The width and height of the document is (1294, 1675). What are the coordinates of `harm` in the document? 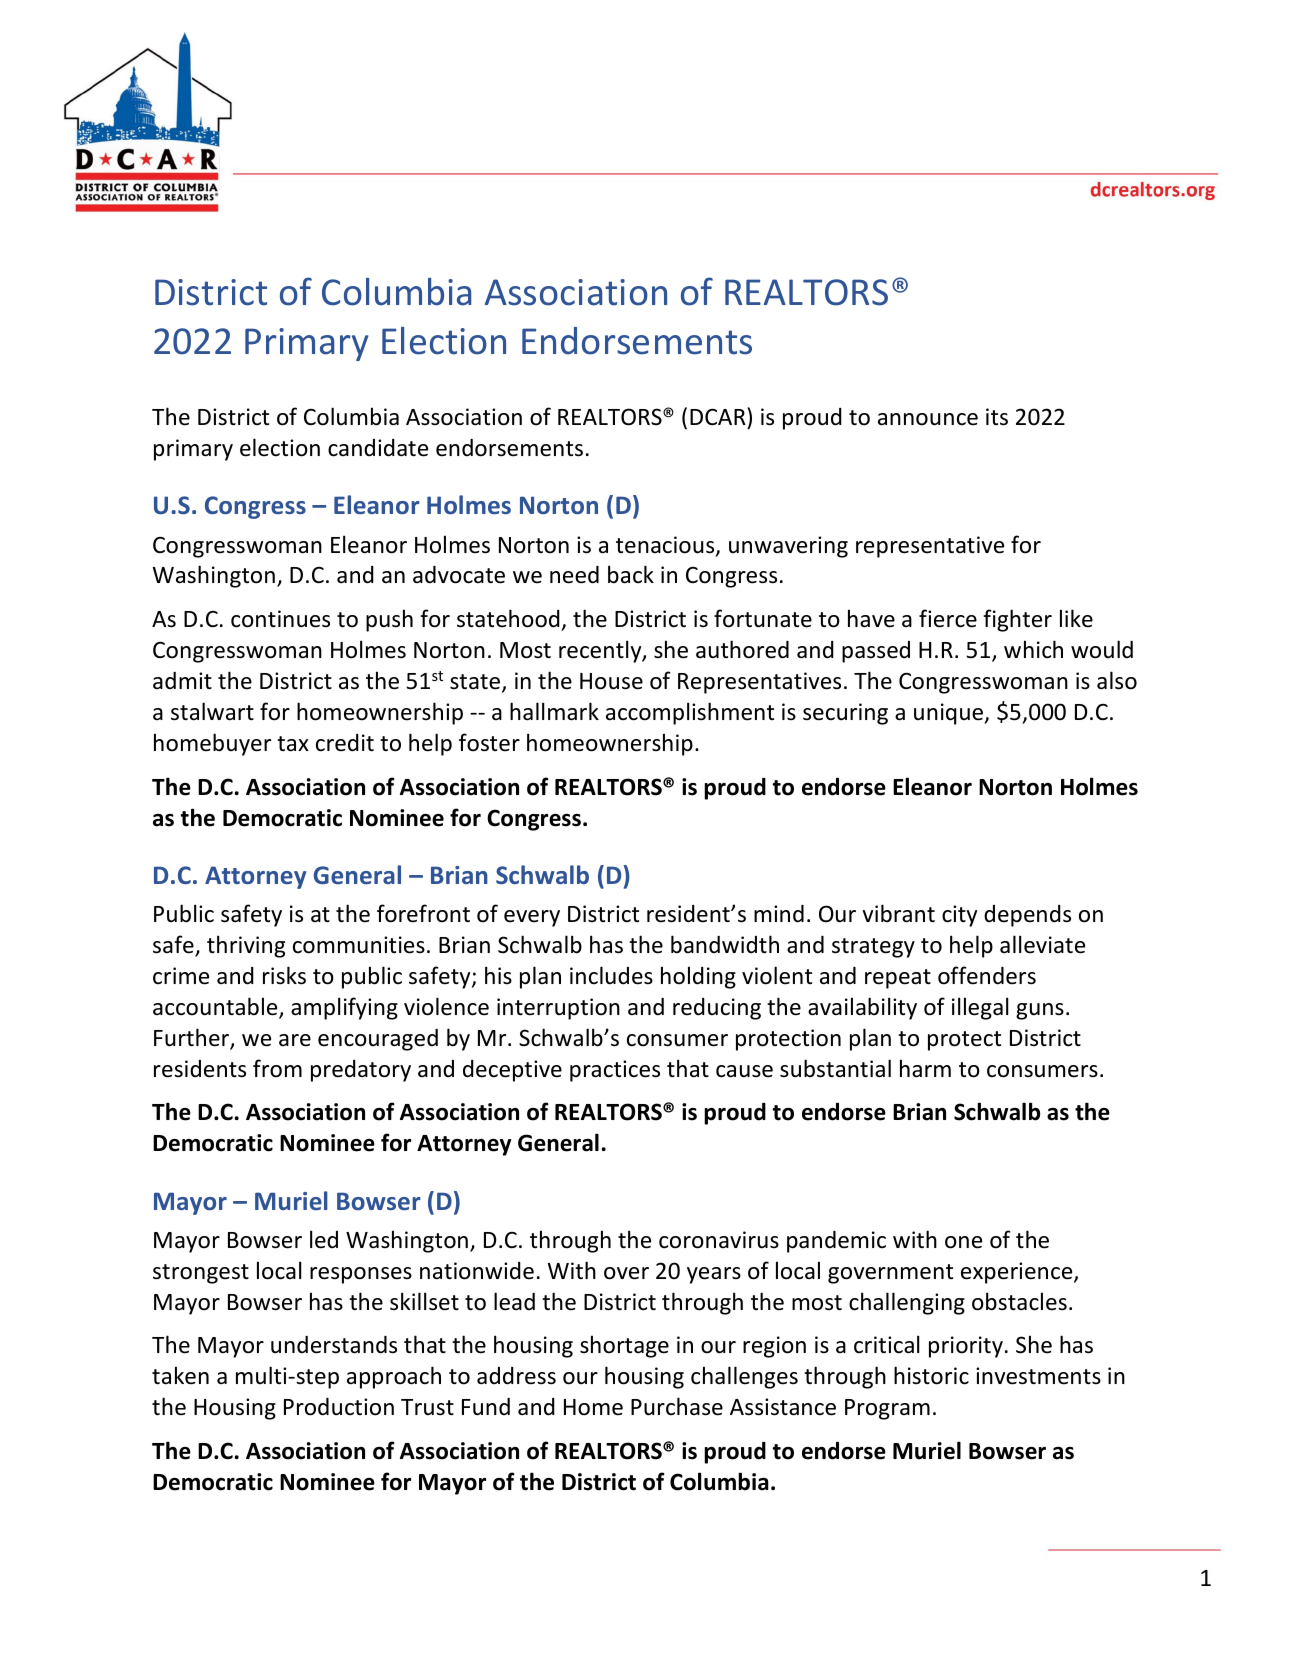 It's located at (925, 1068).
